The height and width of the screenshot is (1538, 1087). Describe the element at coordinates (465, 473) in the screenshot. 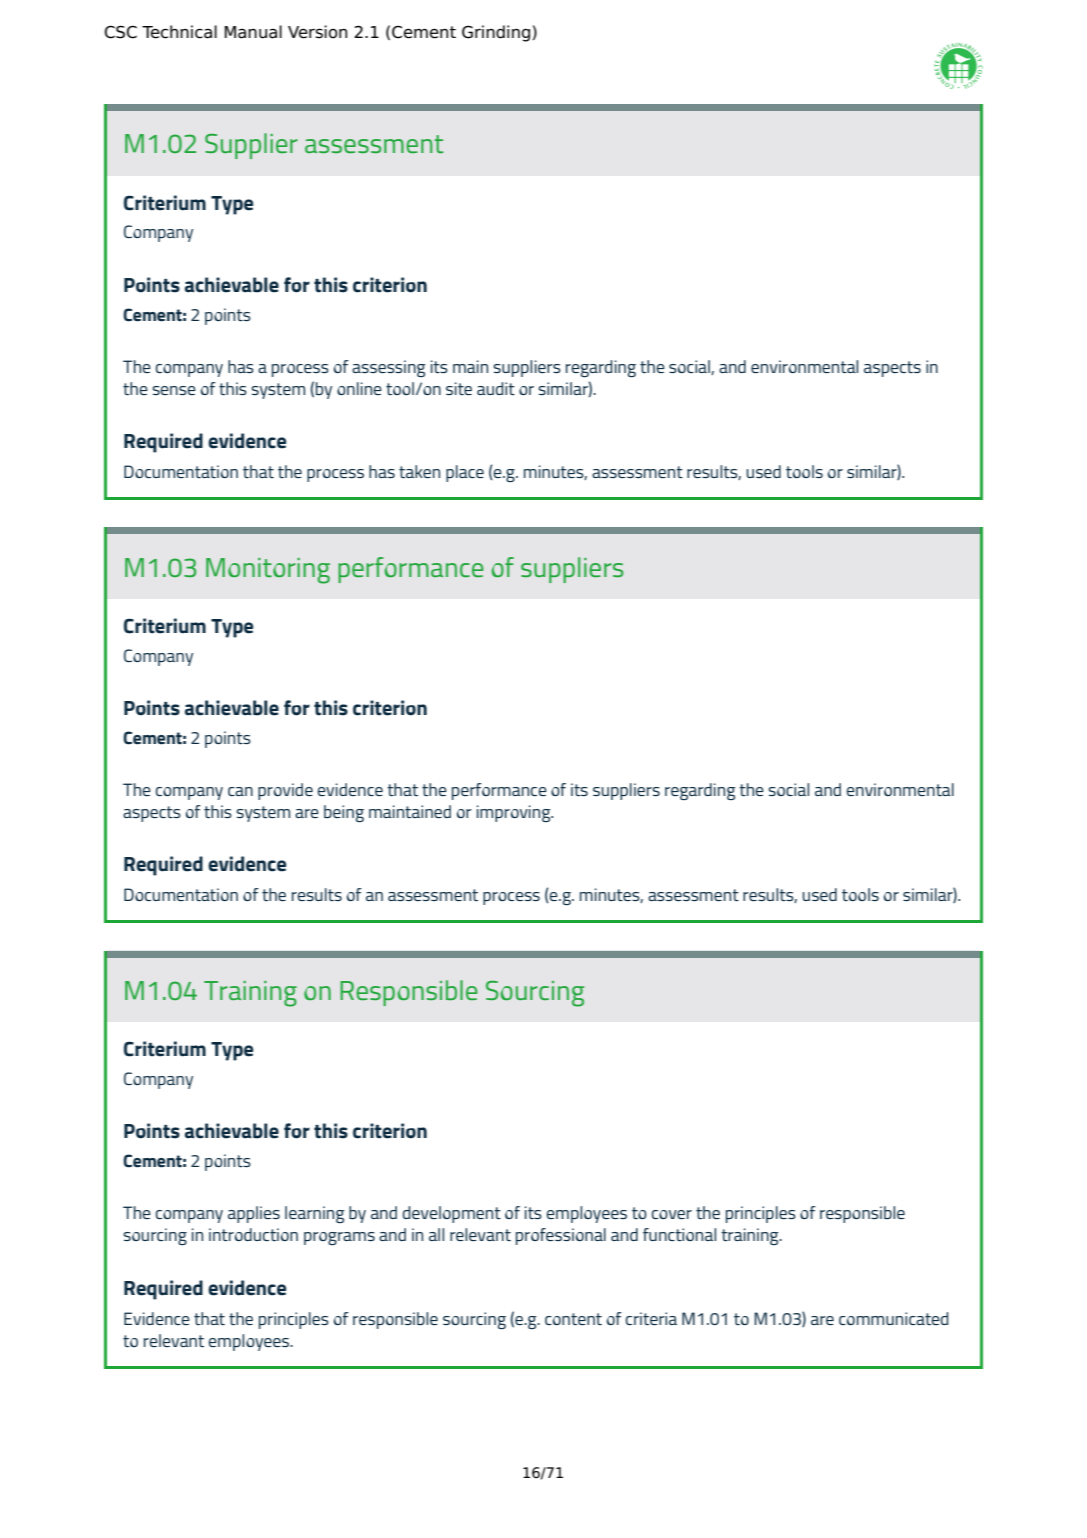

I see `place` at that location.
